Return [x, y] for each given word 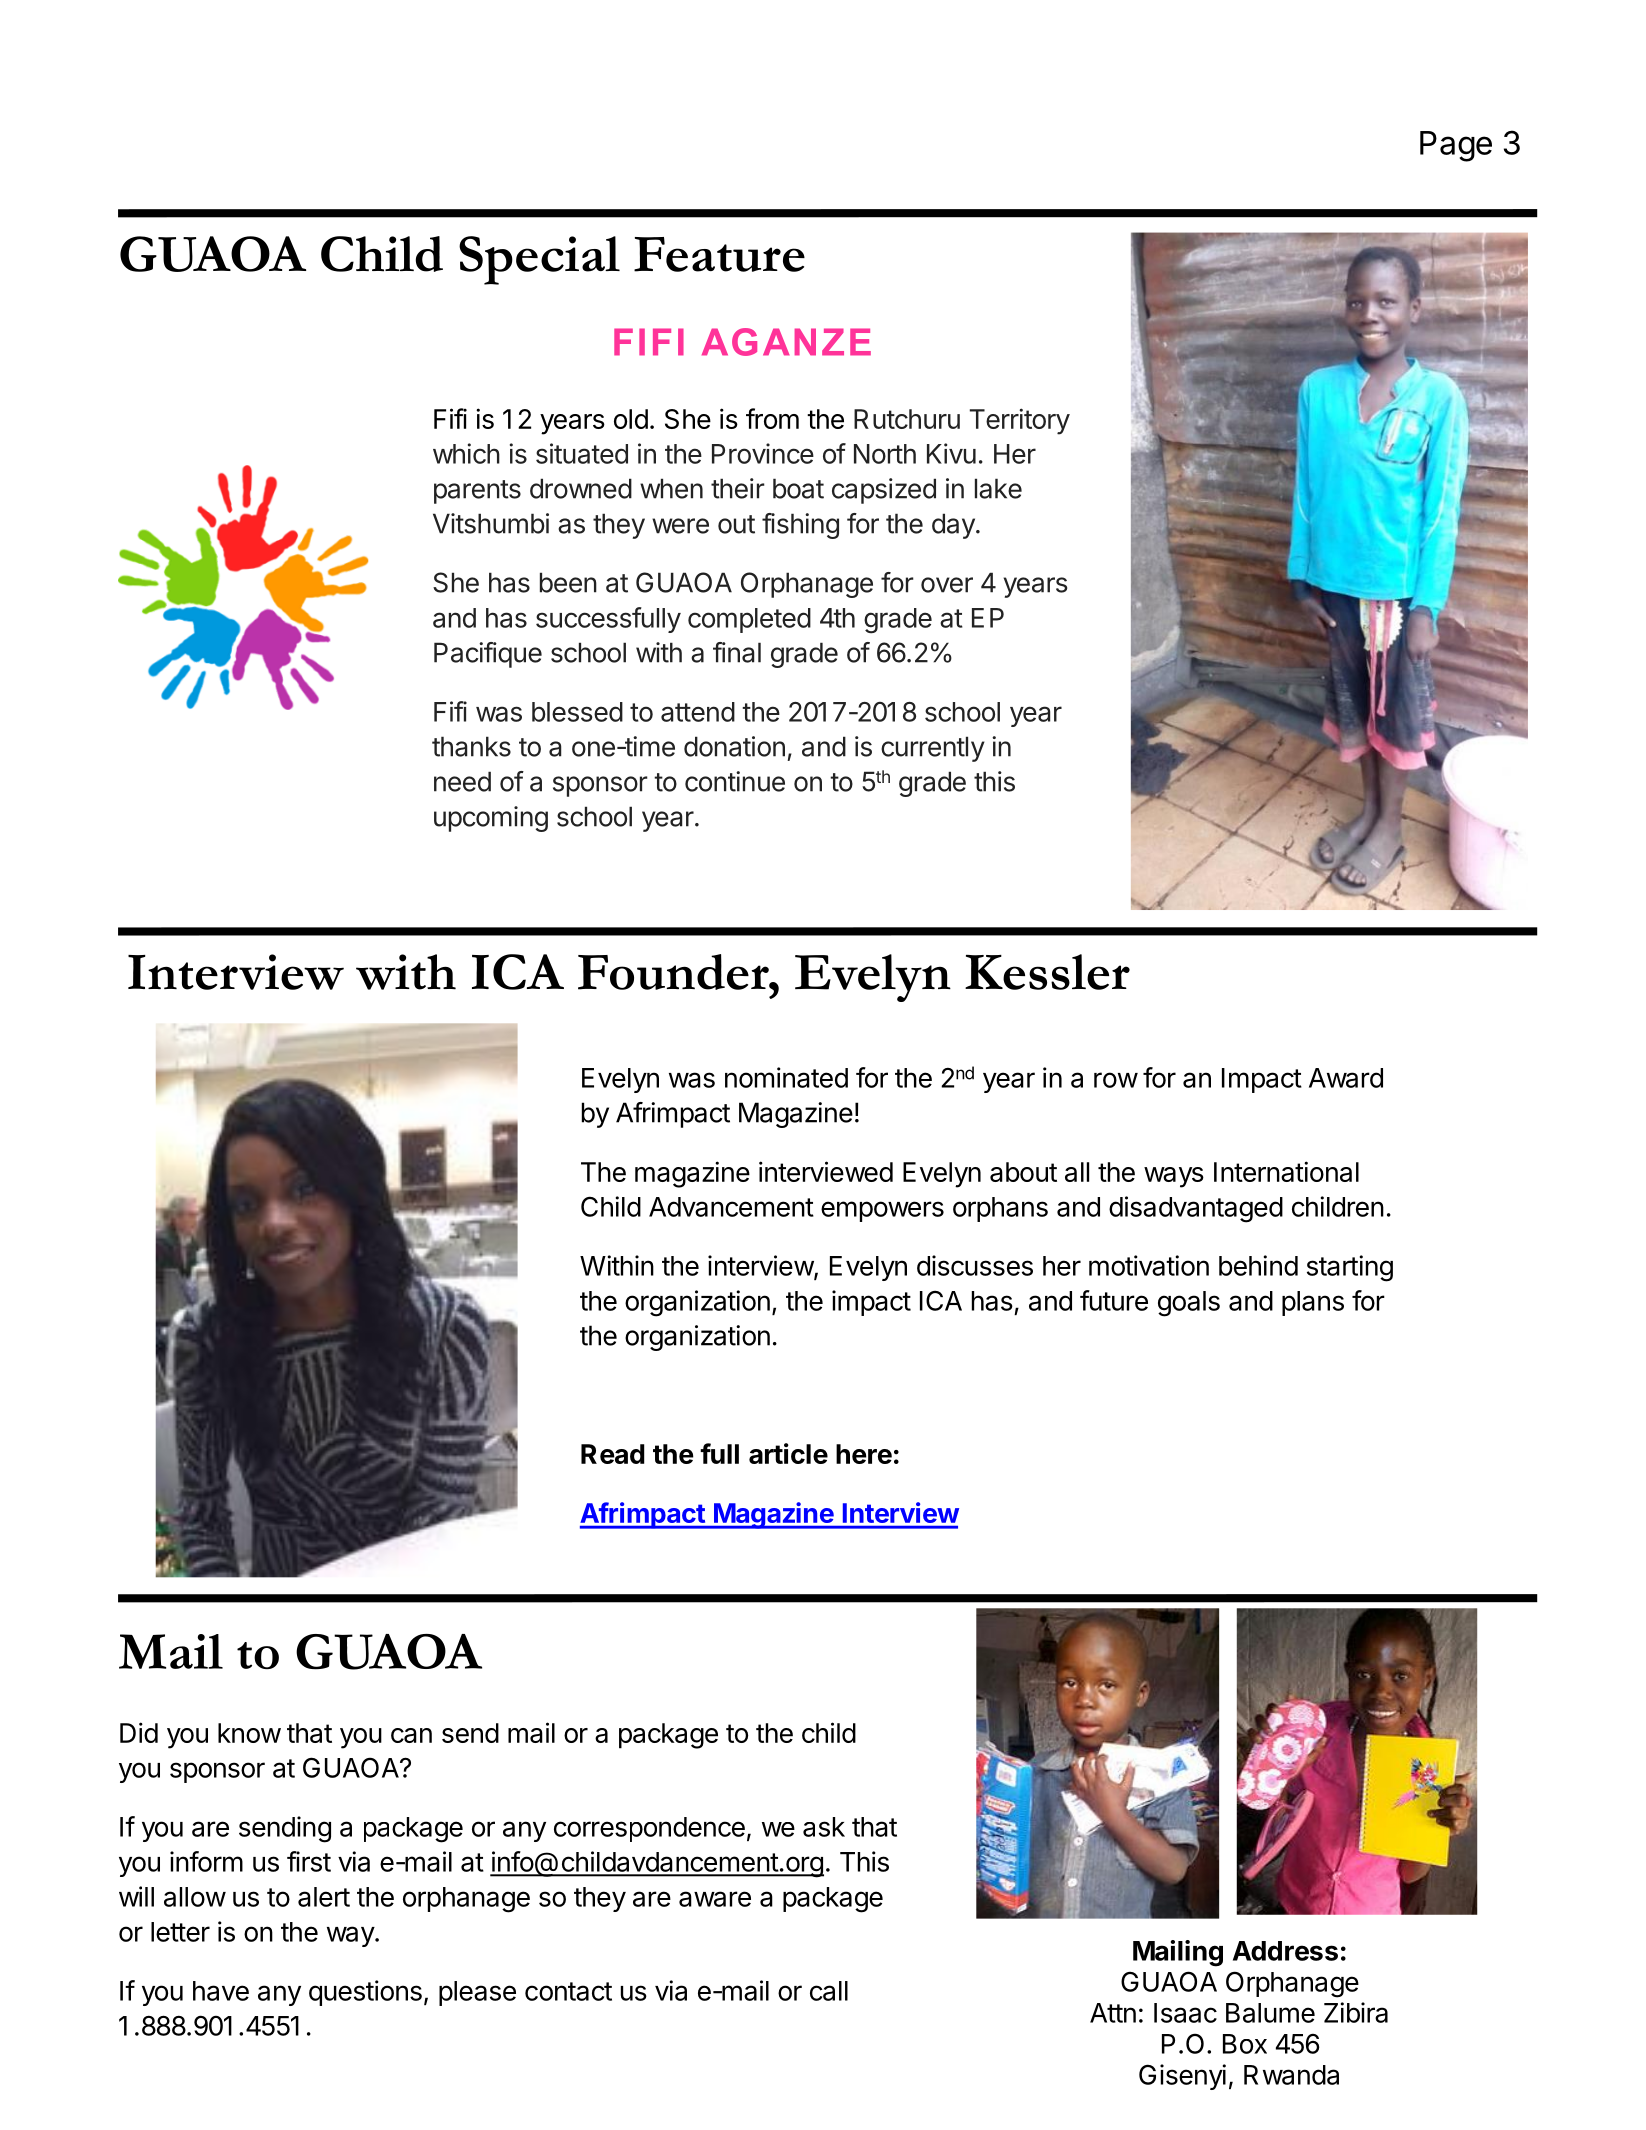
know [249, 1733]
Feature [719, 254]
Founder [674, 972]
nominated [786, 1077]
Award [1346, 1078]
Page [1456, 146]
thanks [471, 746]
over [947, 585]
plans [1313, 1303]
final [737, 652]
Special [539, 260]
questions [365, 1993]
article [788, 1453]
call [829, 1991]
